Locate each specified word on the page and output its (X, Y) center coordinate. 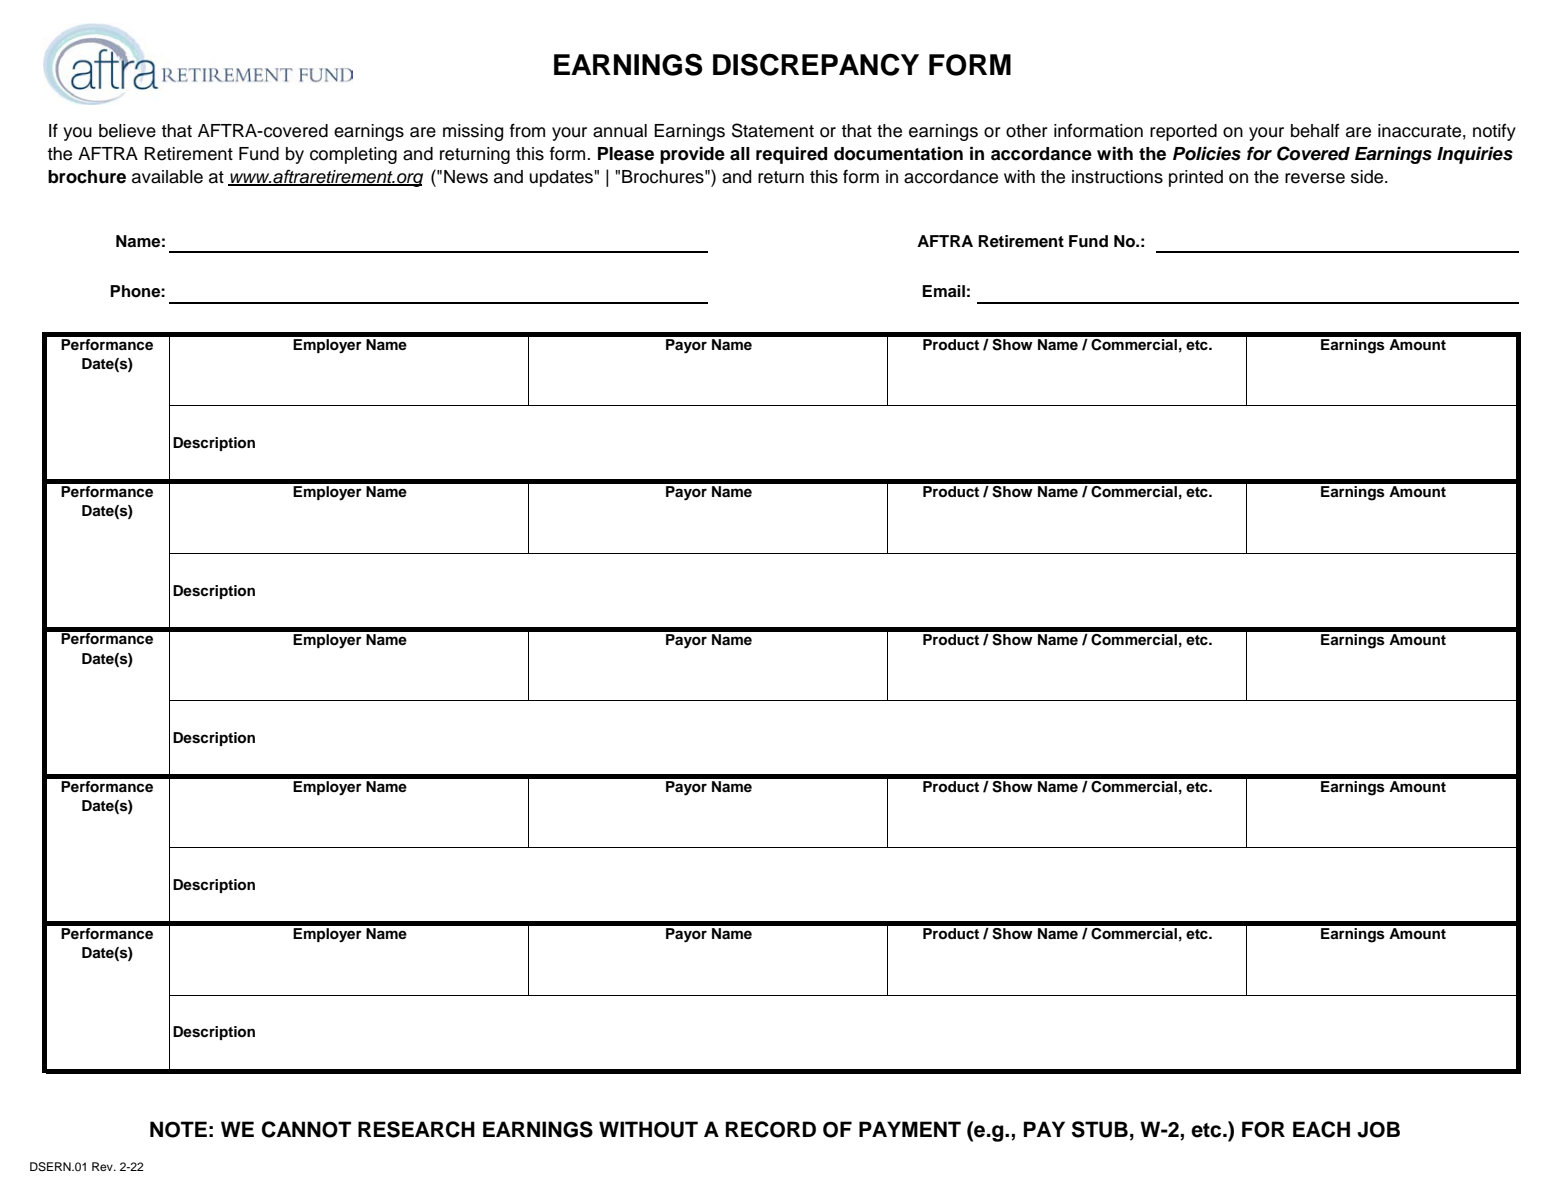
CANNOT (306, 1129)
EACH (1321, 1129)
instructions (1117, 177)
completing (353, 155)
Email (943, 291)
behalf (1315, 131)
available (167, 177)
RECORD (771, 1129)
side (1368, 177)
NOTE (178, 1129)
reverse (1315, 178)
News (466, 177)
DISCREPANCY (816, 64)
